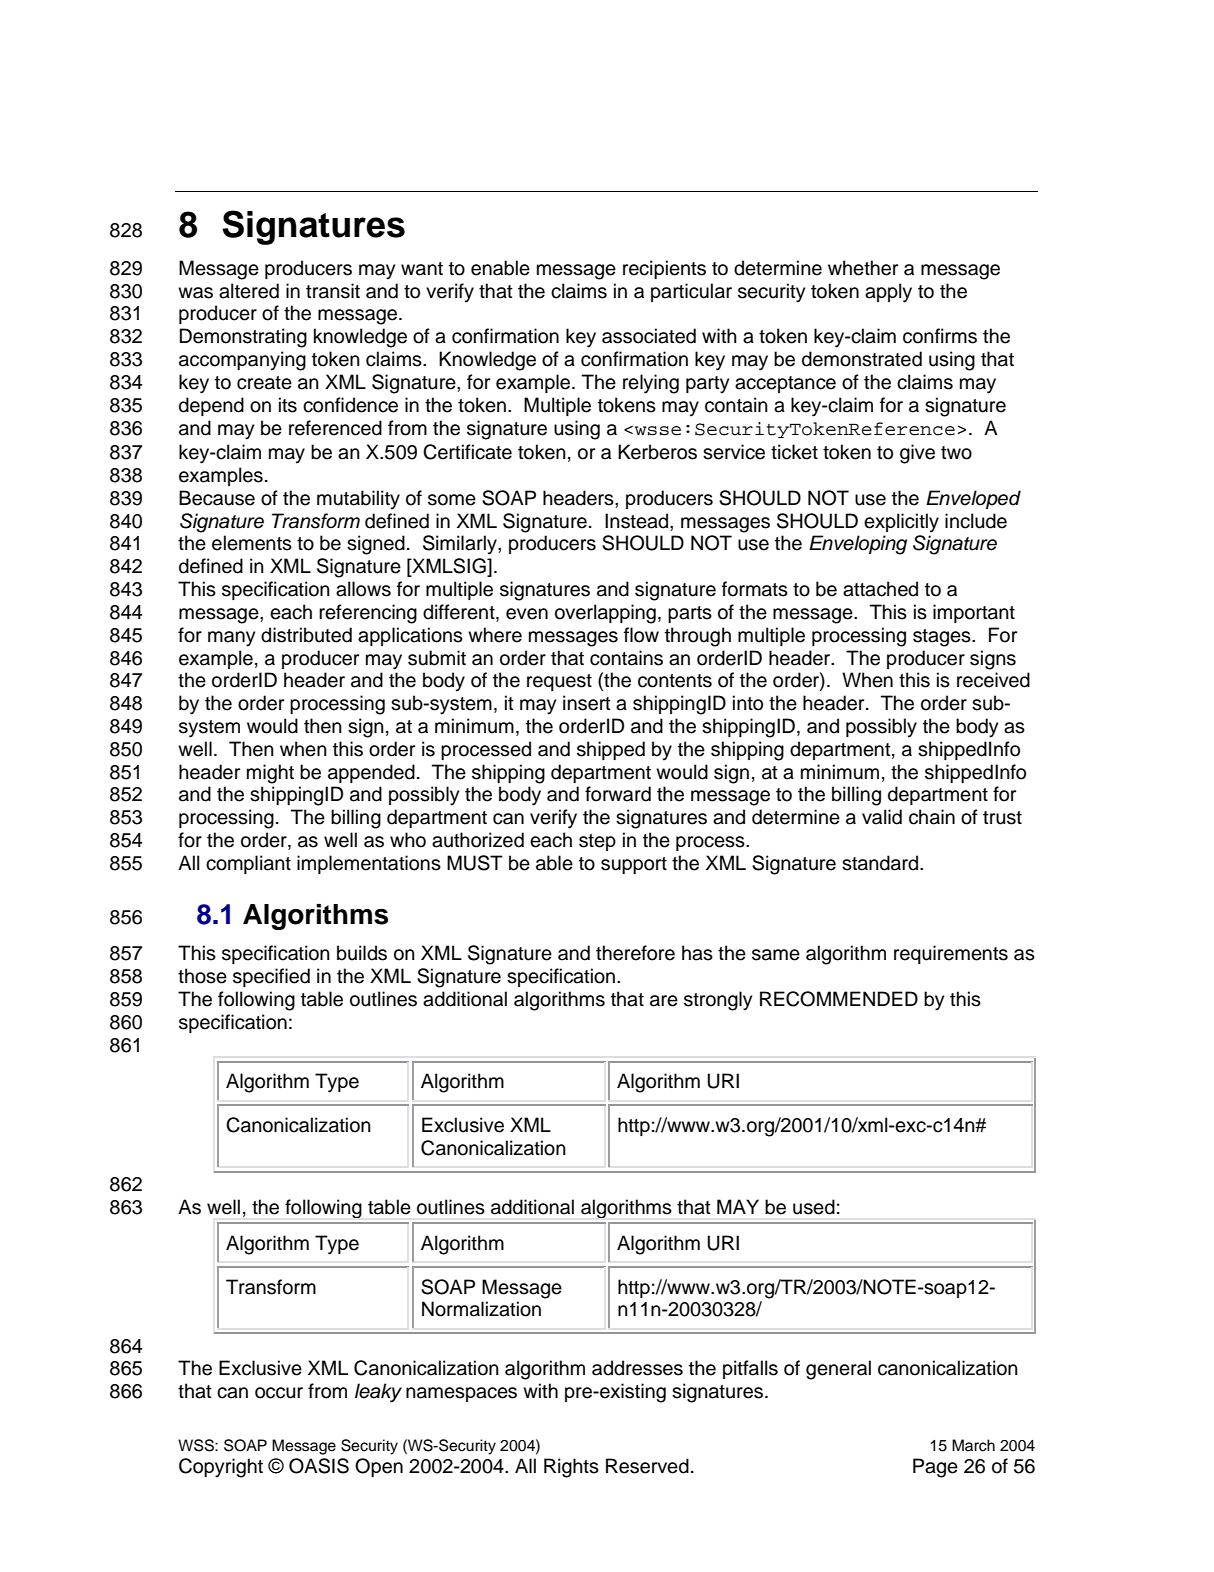 This screenshot has width=1214, height=1572. What do you see at coordinates (333, 291) in the screenshot?
I see `transit` at bounding box center [333, 291].
